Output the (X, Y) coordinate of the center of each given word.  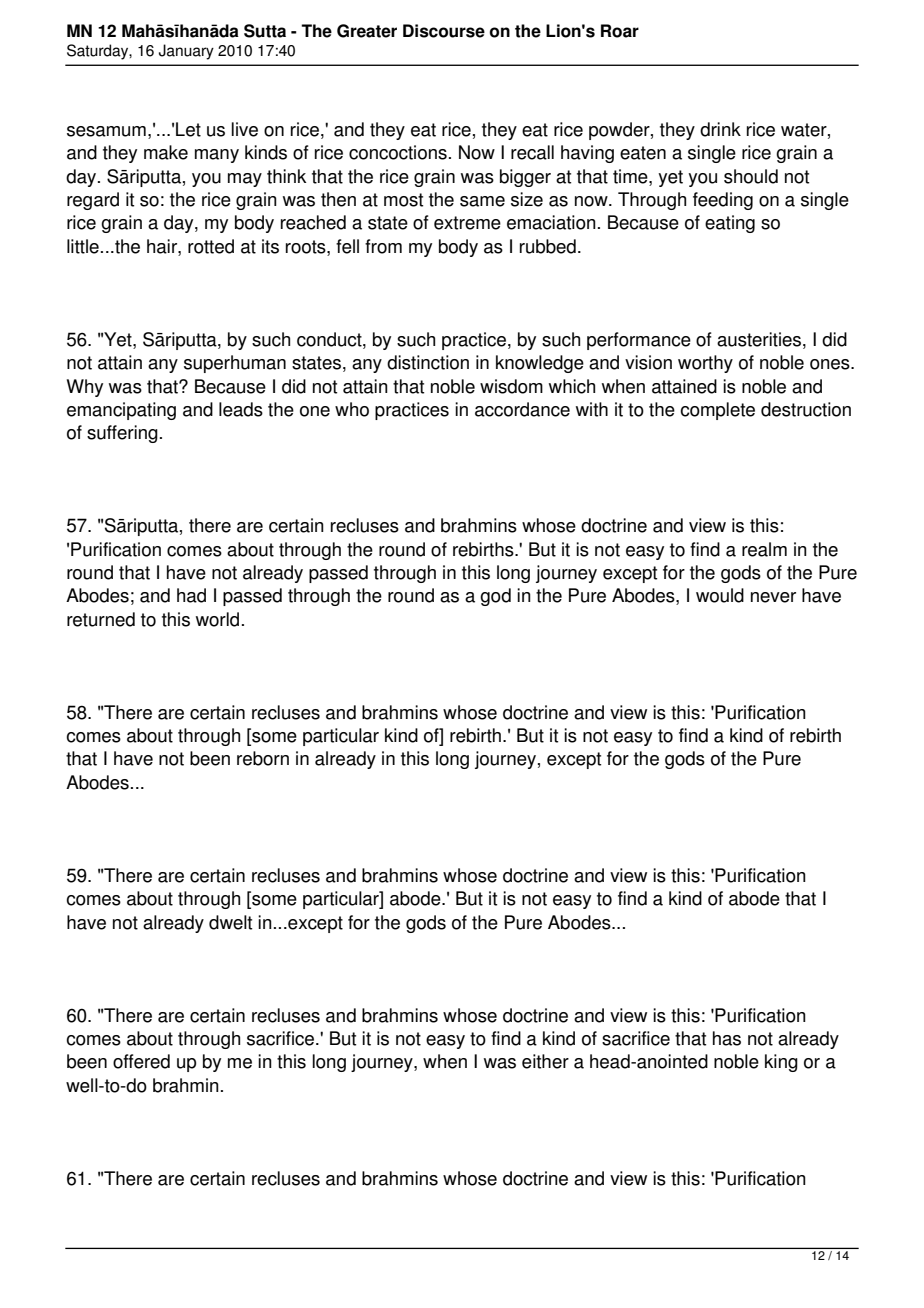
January (186, 52)
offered (141, 1061)
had (191, 595)
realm (764, 549)
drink (720, 129)
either (545, 1061)
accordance (522, 409)
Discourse (444, 31)
